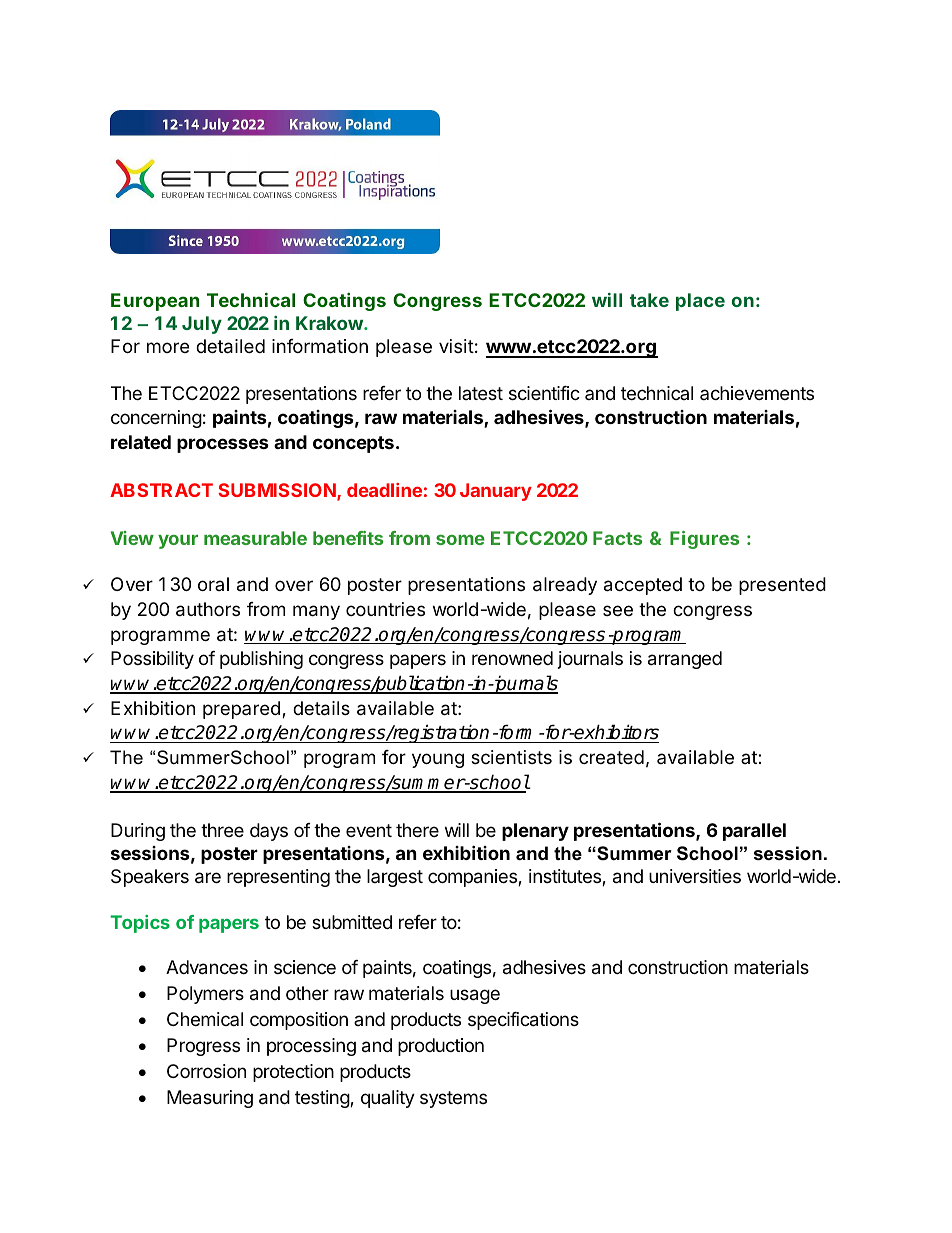 Image resolution: width=952 pixels, height=1233 pixels. What do you see at coordinates (700, 302) in the screenshot?
I see `place` at bounding box center [700, 302].
